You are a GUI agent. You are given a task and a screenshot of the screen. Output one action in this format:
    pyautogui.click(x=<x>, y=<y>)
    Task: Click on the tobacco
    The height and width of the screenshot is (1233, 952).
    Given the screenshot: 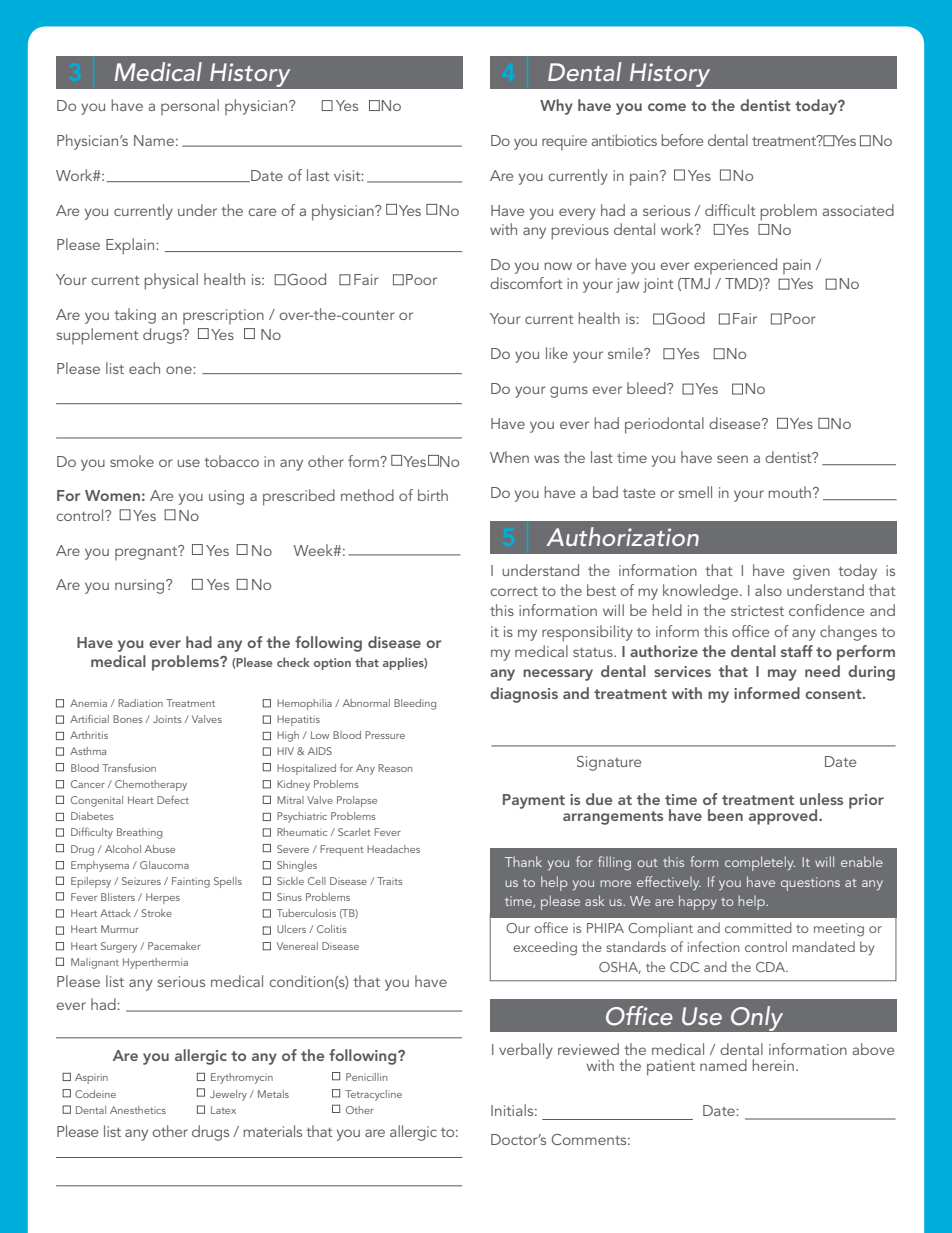 What is the action you would take?
    pyautogui.click(x=231, y=461)
